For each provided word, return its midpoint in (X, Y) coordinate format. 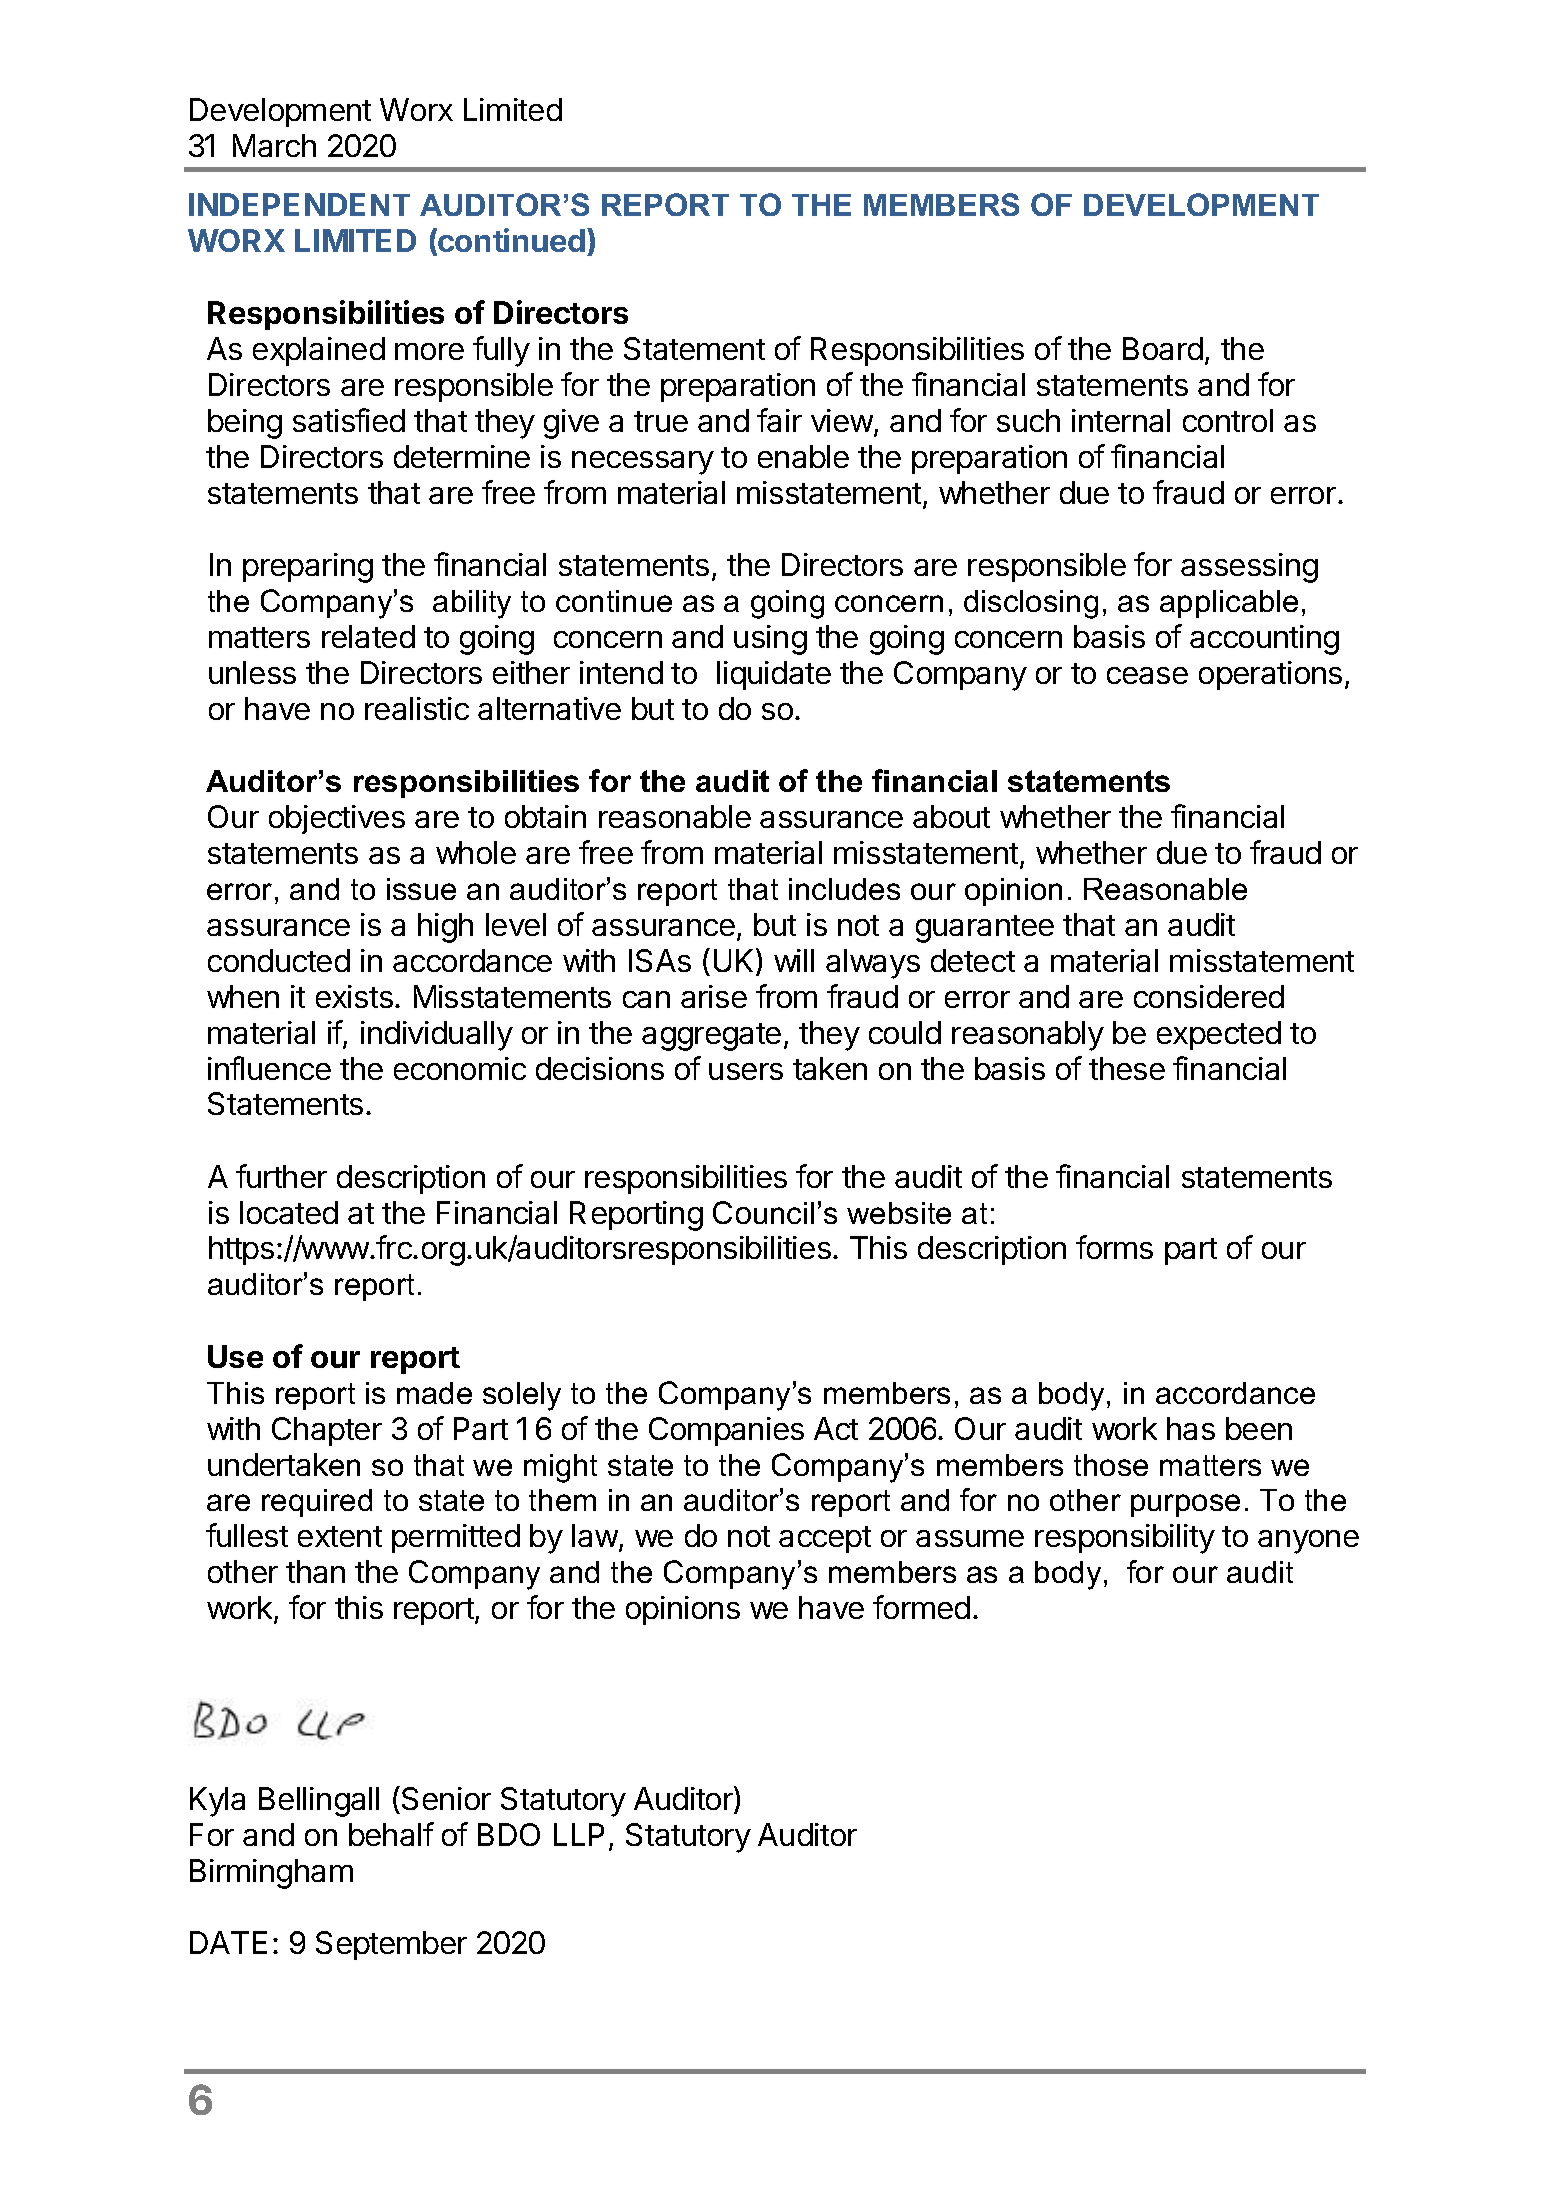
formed (921, 1607)
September (391, 1945)
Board (1163, 348)
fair (779, 420)
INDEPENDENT (299, 204)
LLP (579, 1834)
